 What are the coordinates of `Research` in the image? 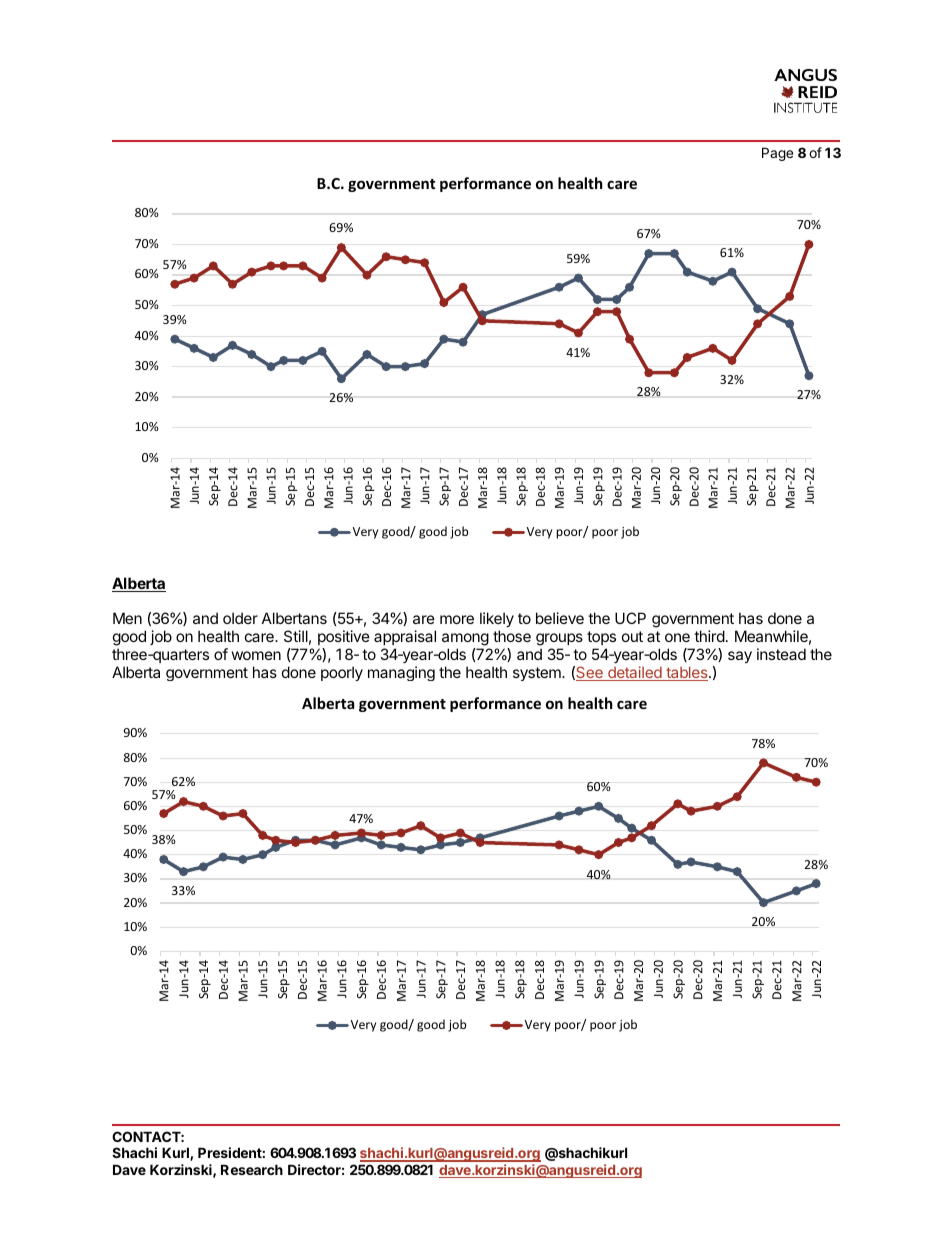 It's located at (252, 1169).
